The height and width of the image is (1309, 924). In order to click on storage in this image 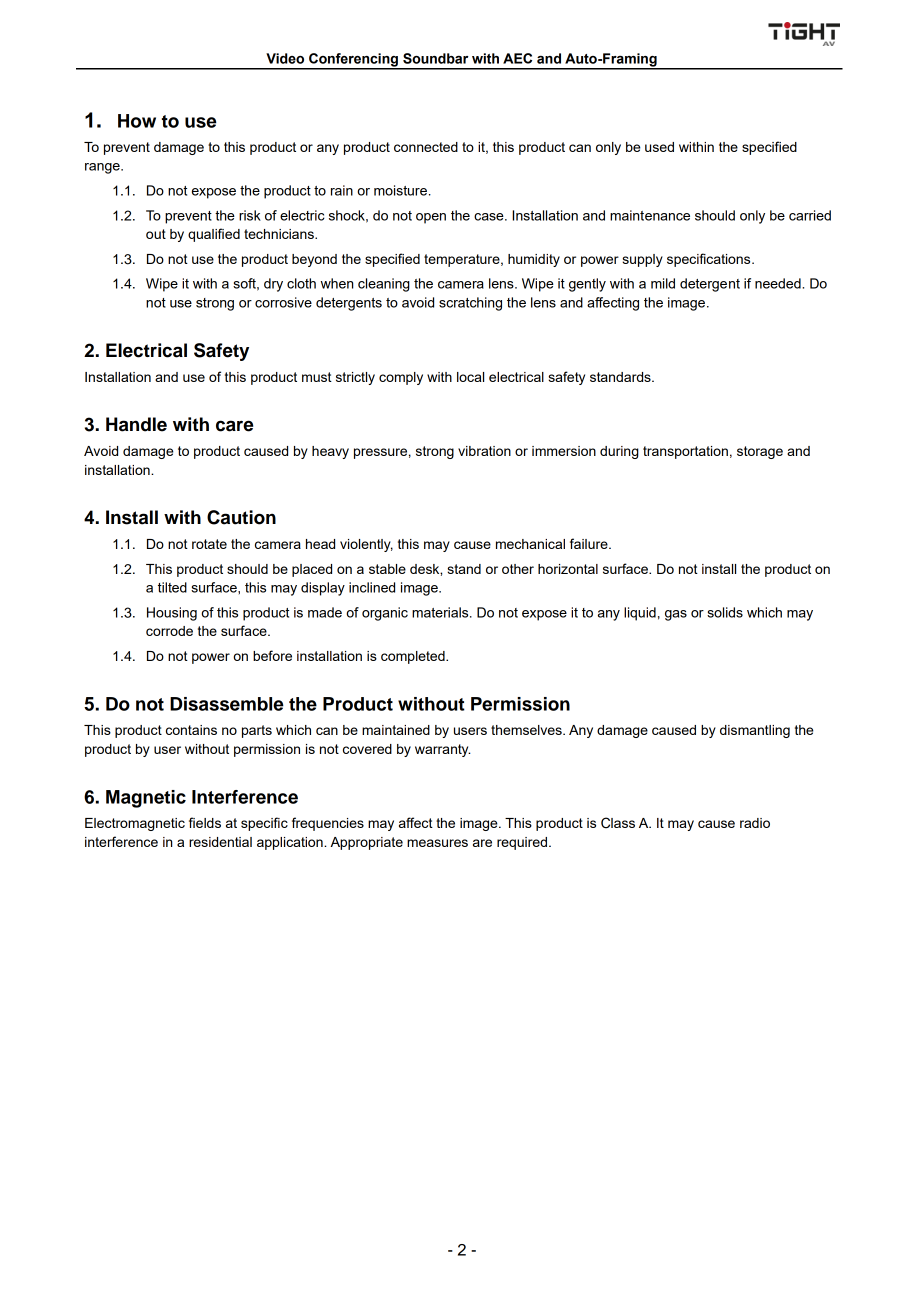, I will do `click(760, 452)`.
